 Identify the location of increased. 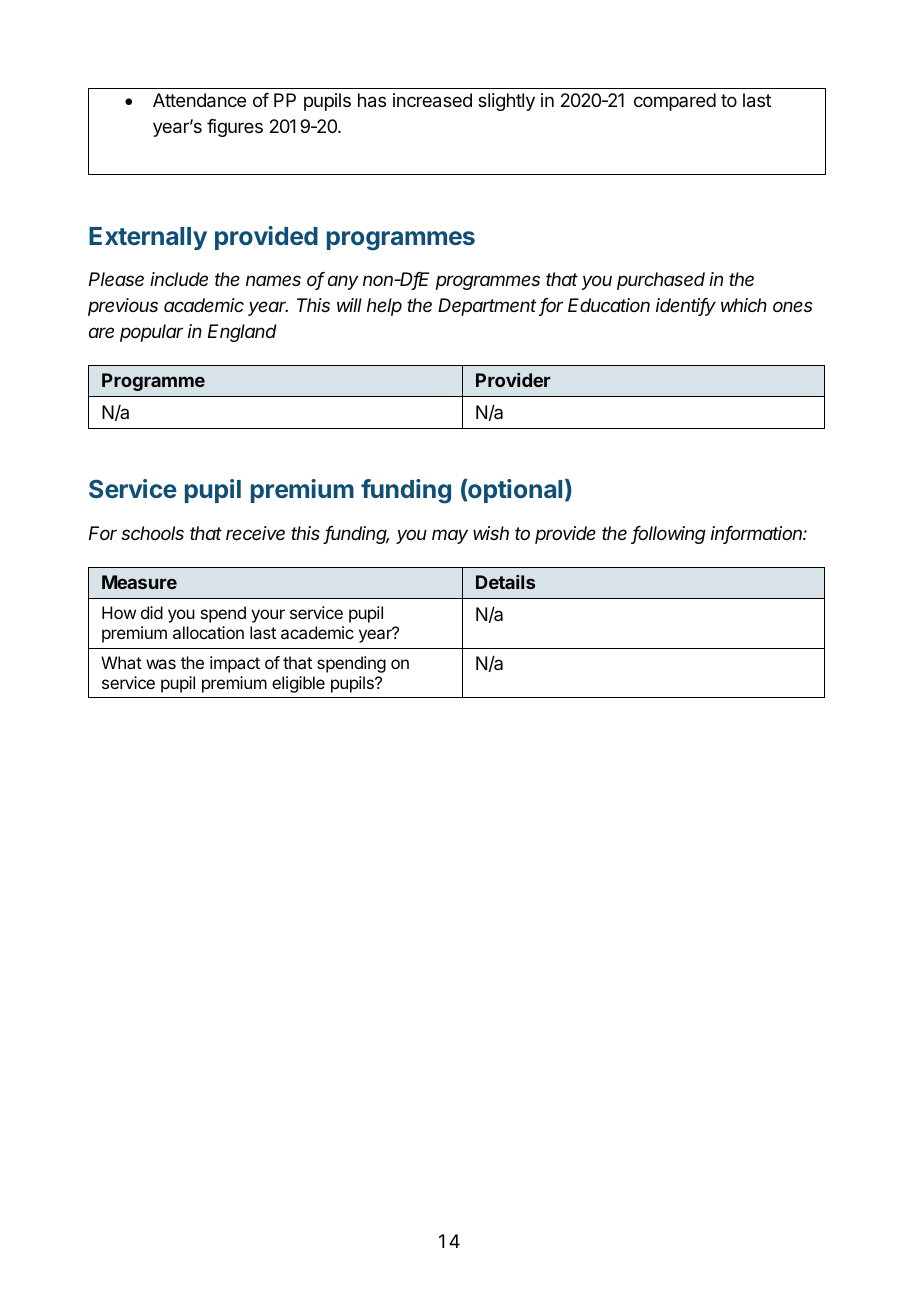
(432, 100).
